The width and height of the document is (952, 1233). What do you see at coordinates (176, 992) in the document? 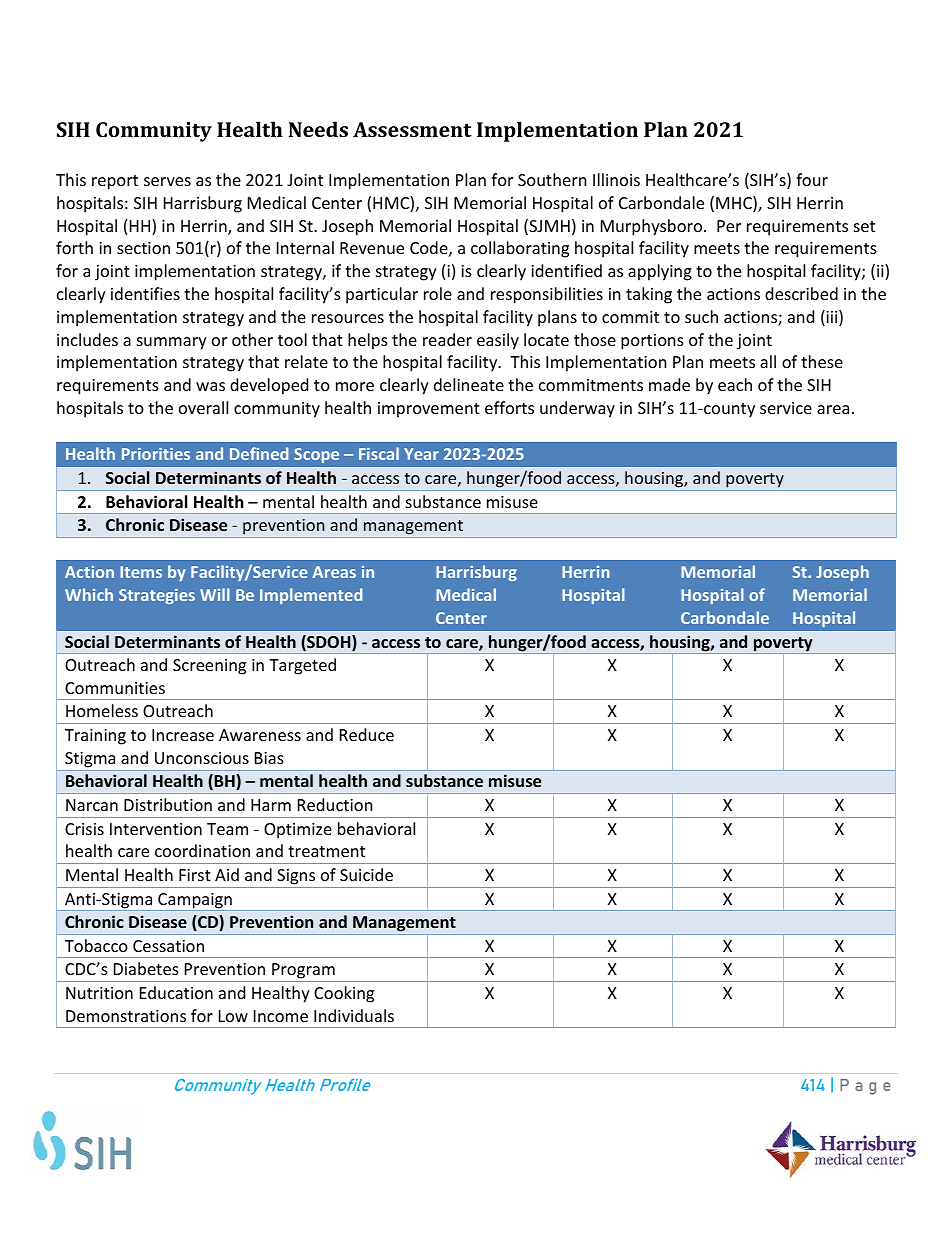
I see `Education` at bounding box center [176, 992].
